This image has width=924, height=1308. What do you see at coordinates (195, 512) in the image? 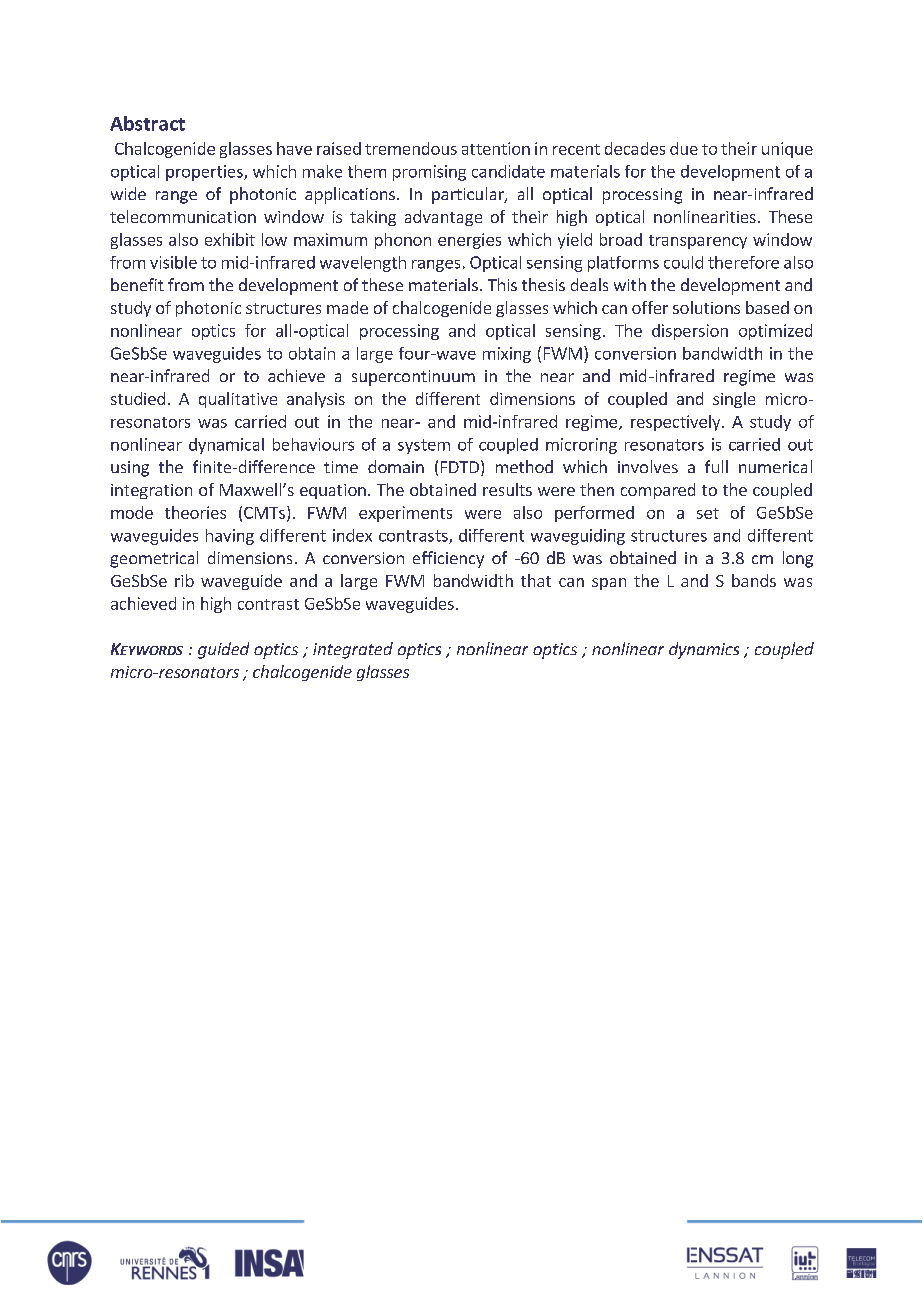
I see `theories` at bounding box center [195, 512].
